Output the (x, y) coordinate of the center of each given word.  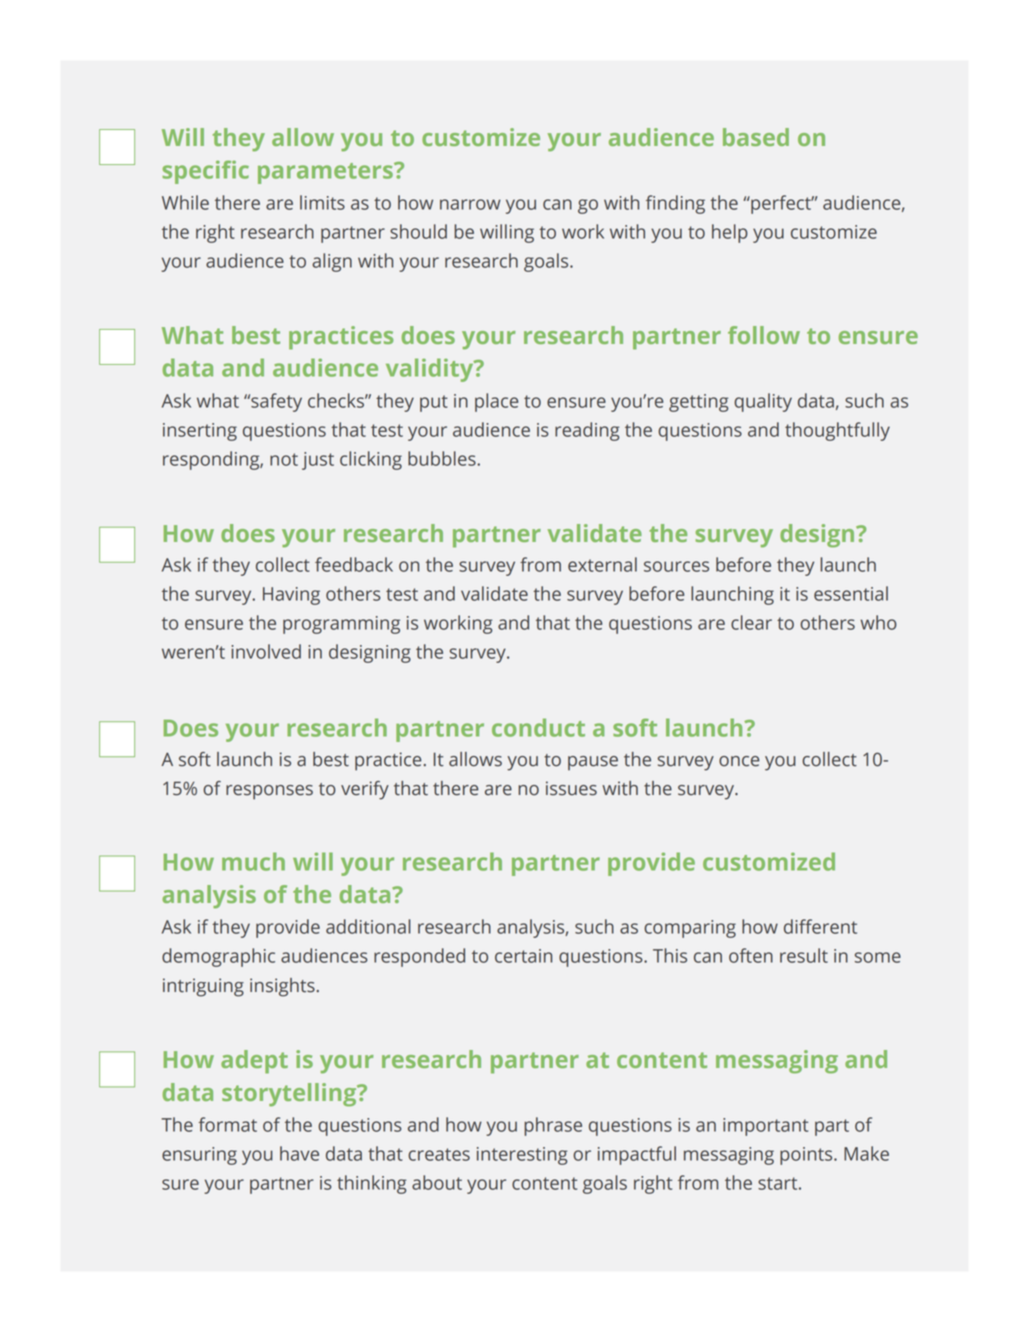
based (756, 137)
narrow (470, 204)
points (807, 1156)
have (299, 1153)
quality (763, 402)
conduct (538, 727)
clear (751, 622)
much (253, 861)
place (496, 402)
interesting (522, 1156)
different (820, 926)
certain (523, 956)
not (284, 459)
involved (266, 651)
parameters (326, 173)
